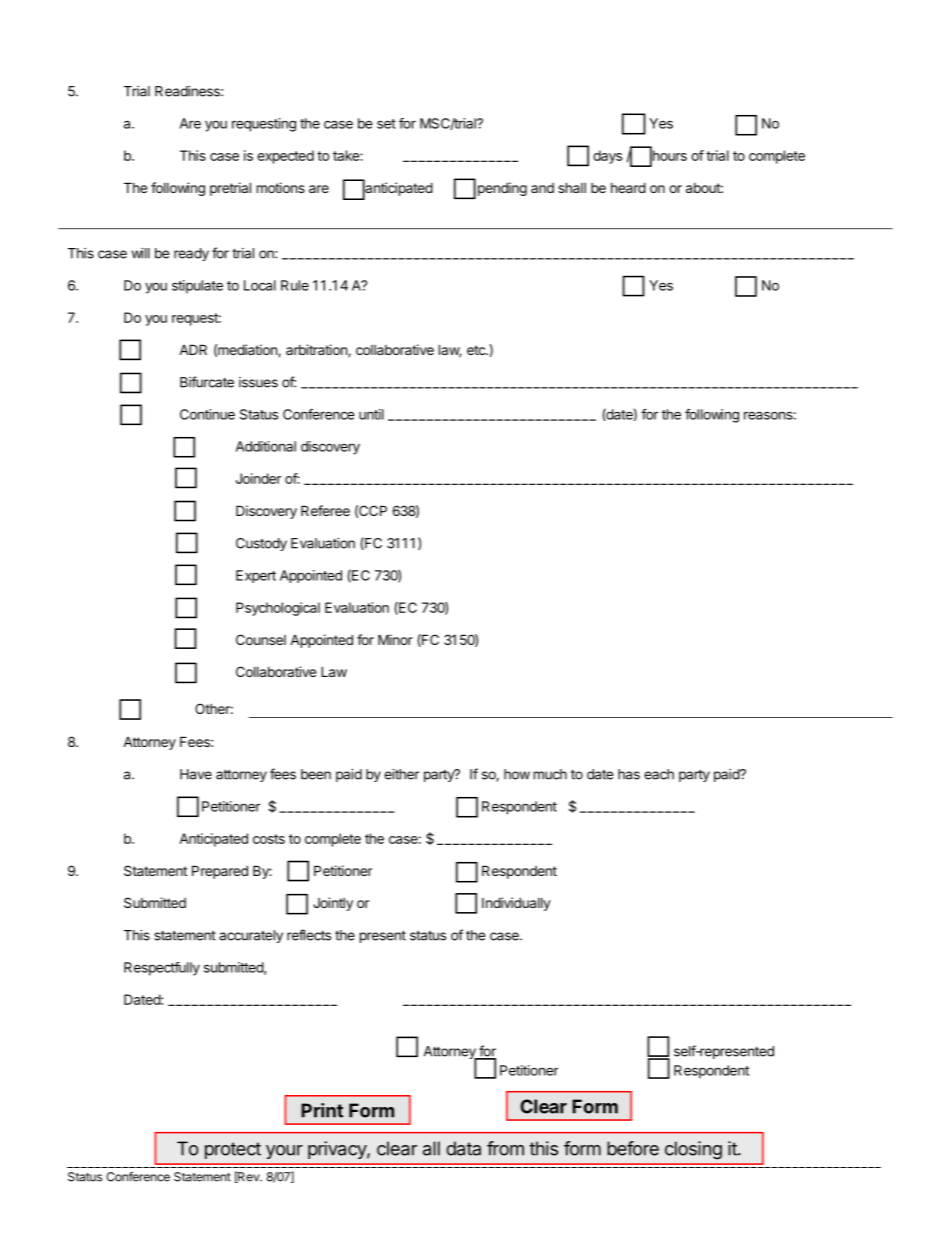  I want to click on until, so click(371, 414).
